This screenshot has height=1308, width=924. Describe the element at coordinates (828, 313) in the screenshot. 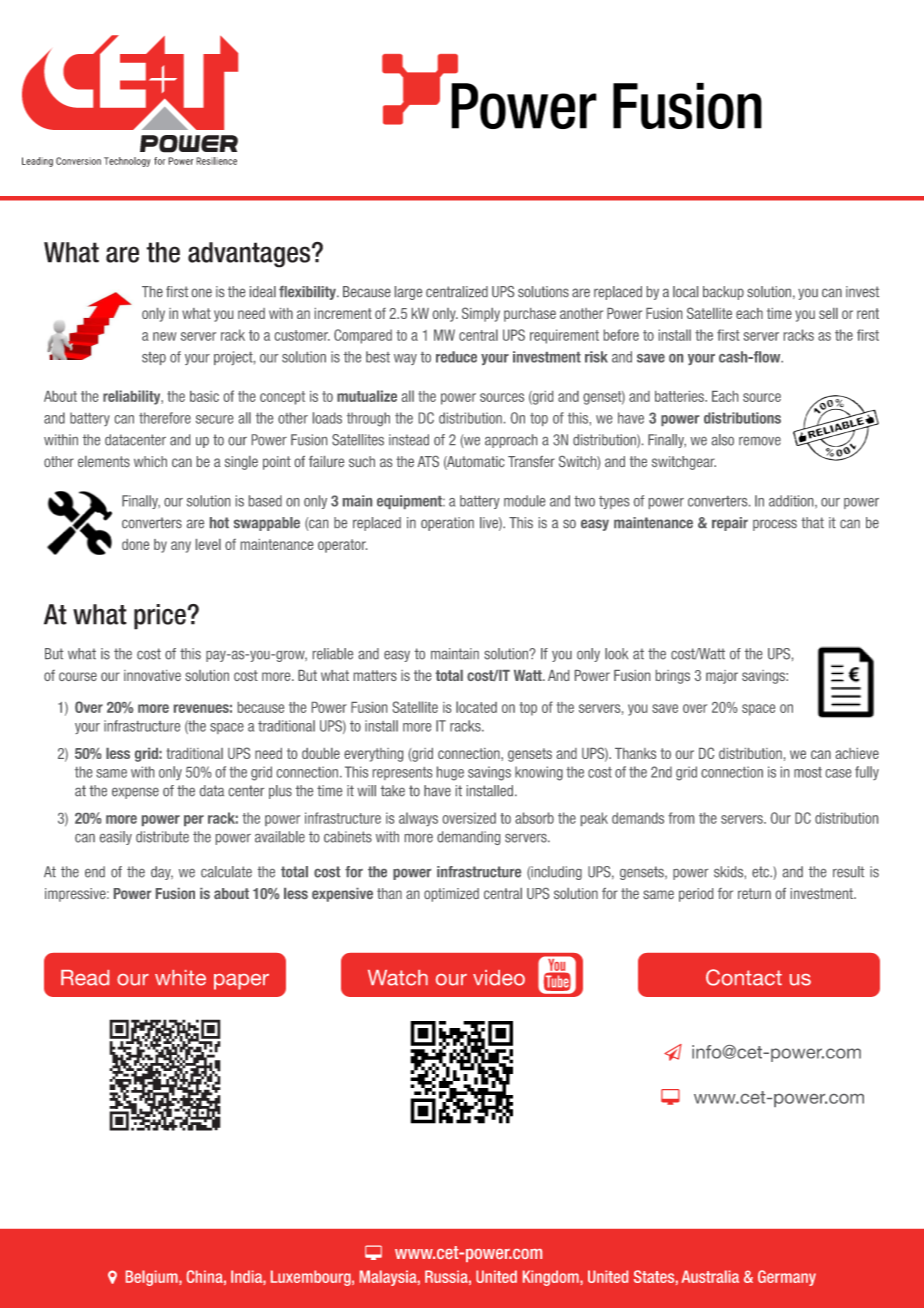

I see `sell` at that location.
